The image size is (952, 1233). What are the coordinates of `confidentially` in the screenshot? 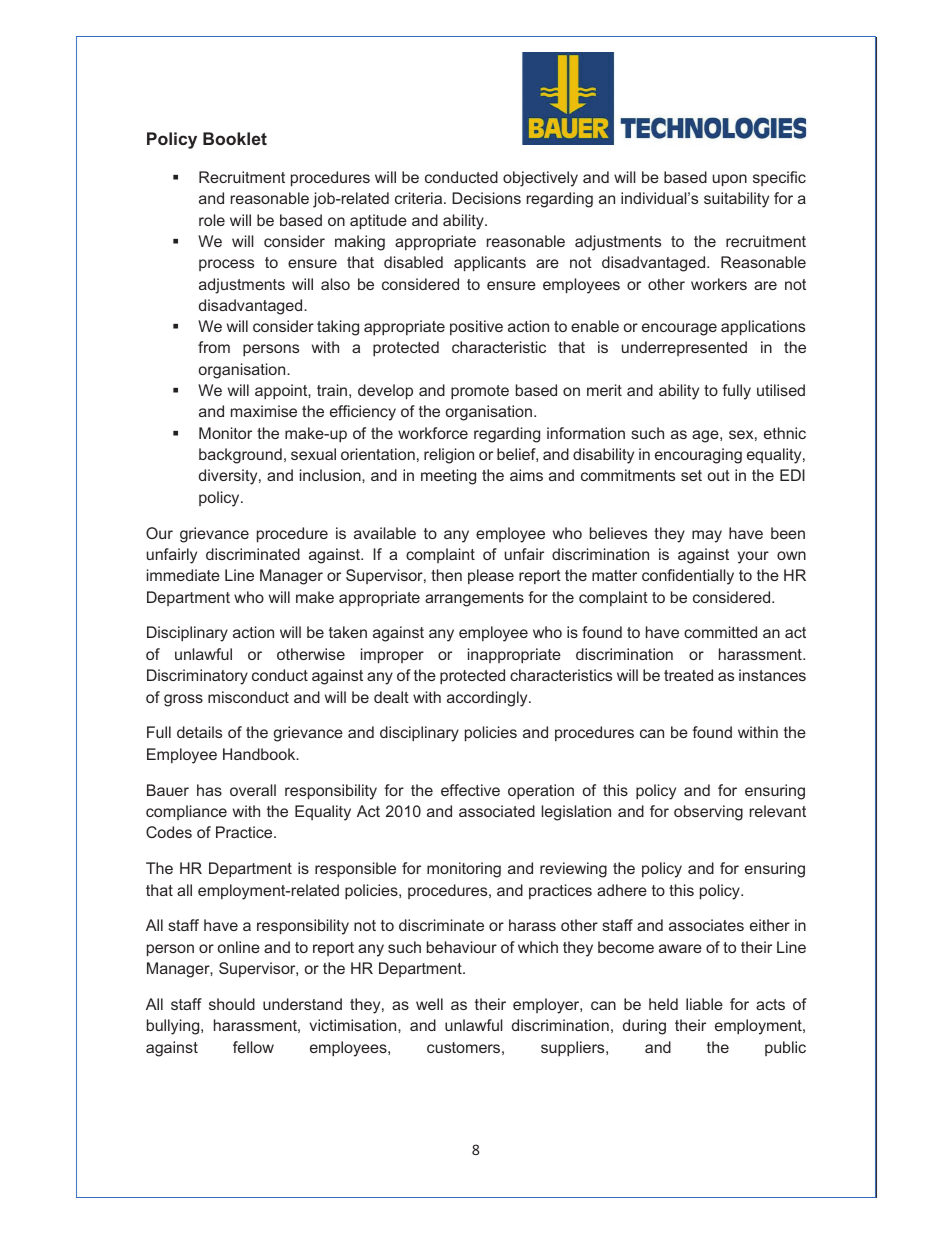 It's located at (688, 577).
